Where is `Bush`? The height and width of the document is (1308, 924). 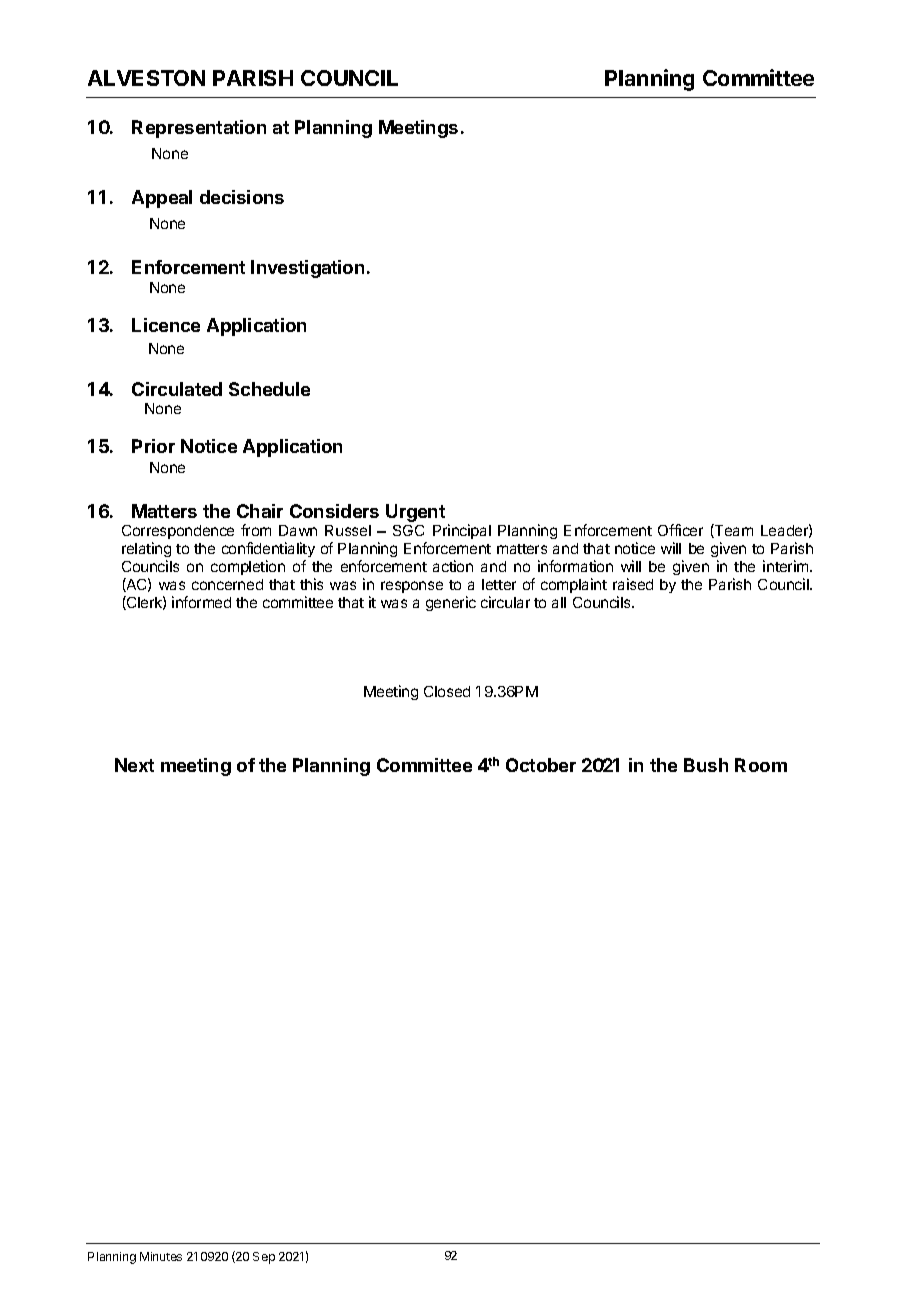 Bush is located at coordinates (706, 765).
